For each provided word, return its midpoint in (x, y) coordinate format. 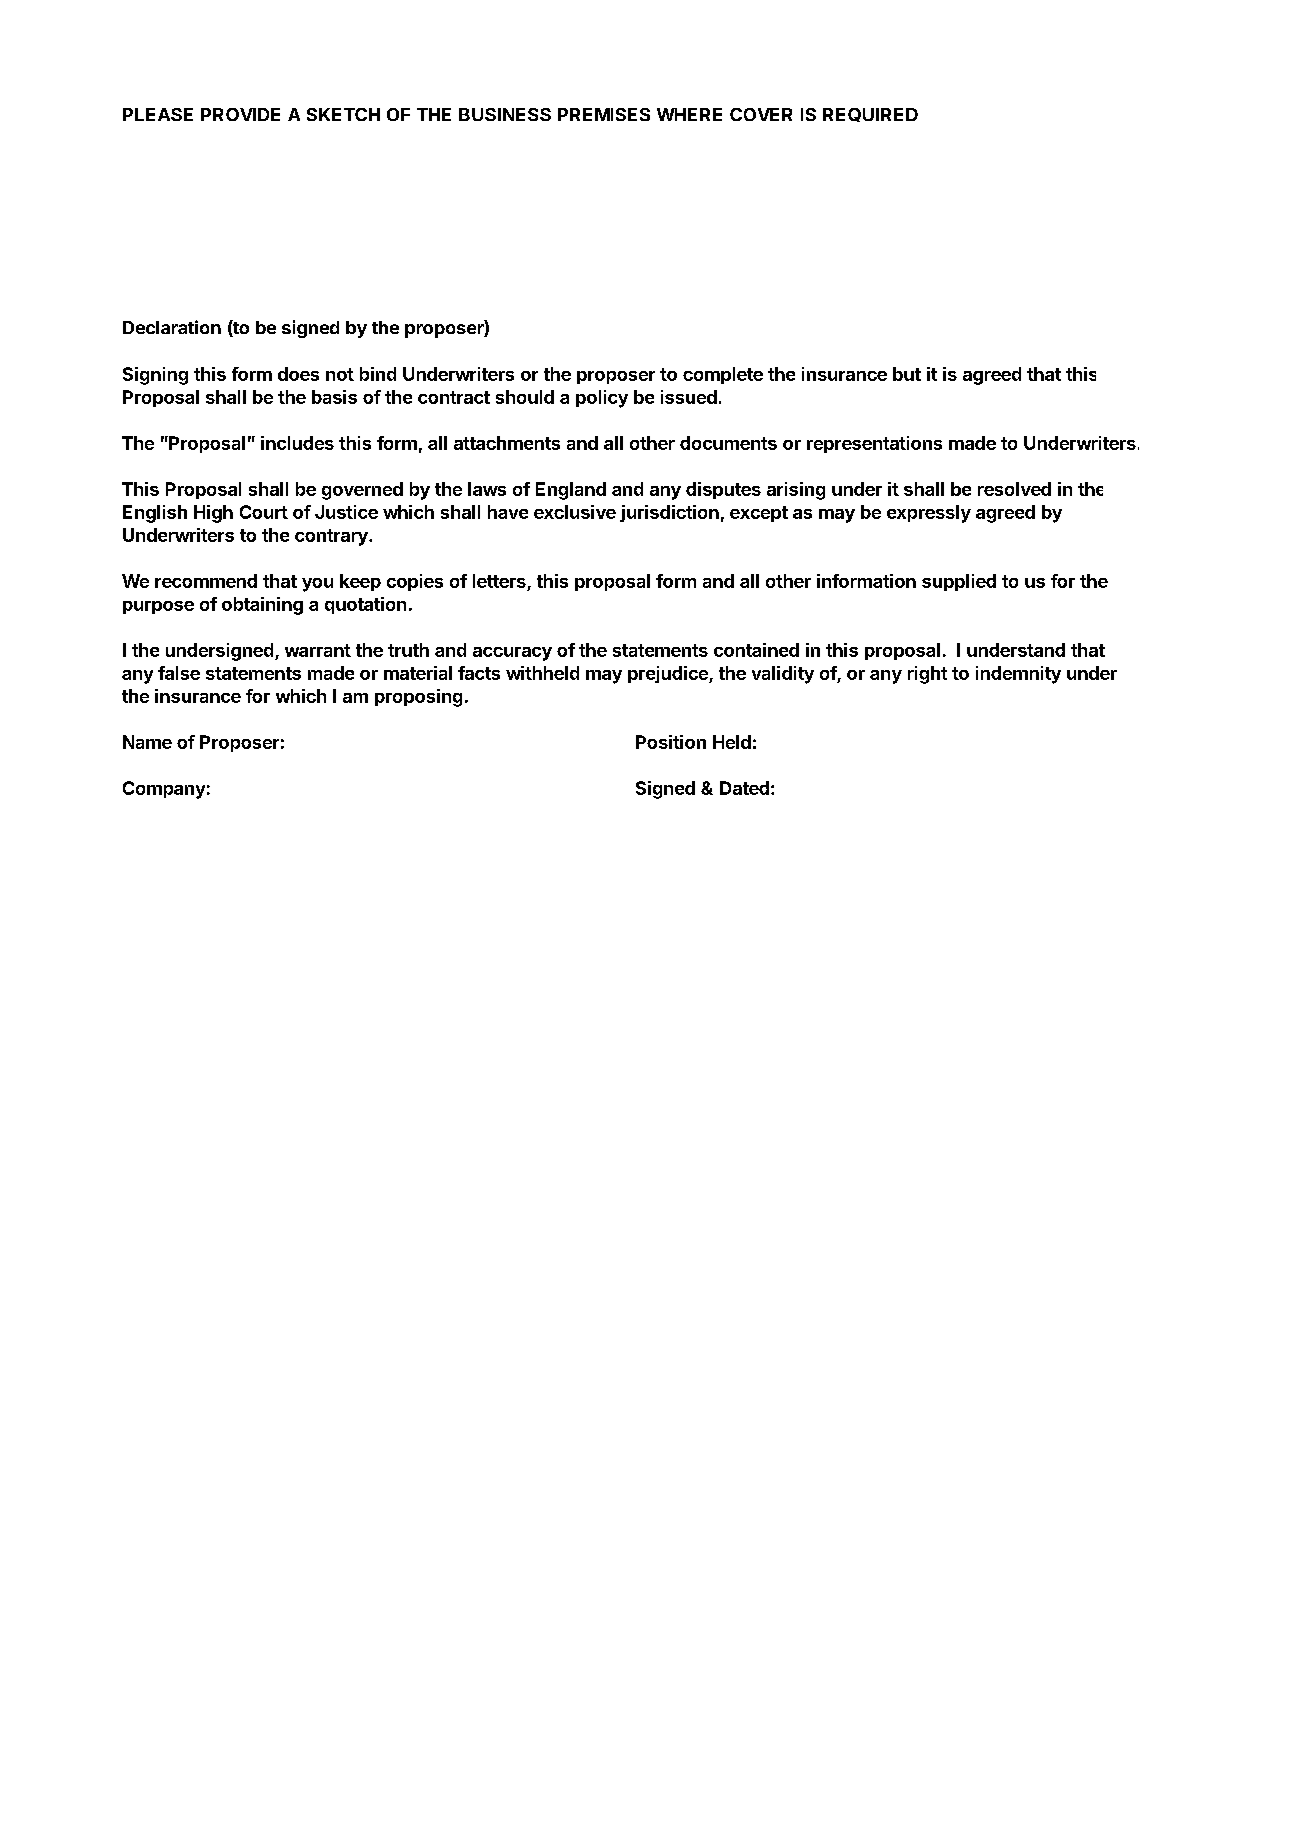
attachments (507, 443)
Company (164, 790)
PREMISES (604, 114)
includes (297, 443)
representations (874, 444)
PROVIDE (240, 114)
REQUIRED (870, 115)
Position (671, 742)
